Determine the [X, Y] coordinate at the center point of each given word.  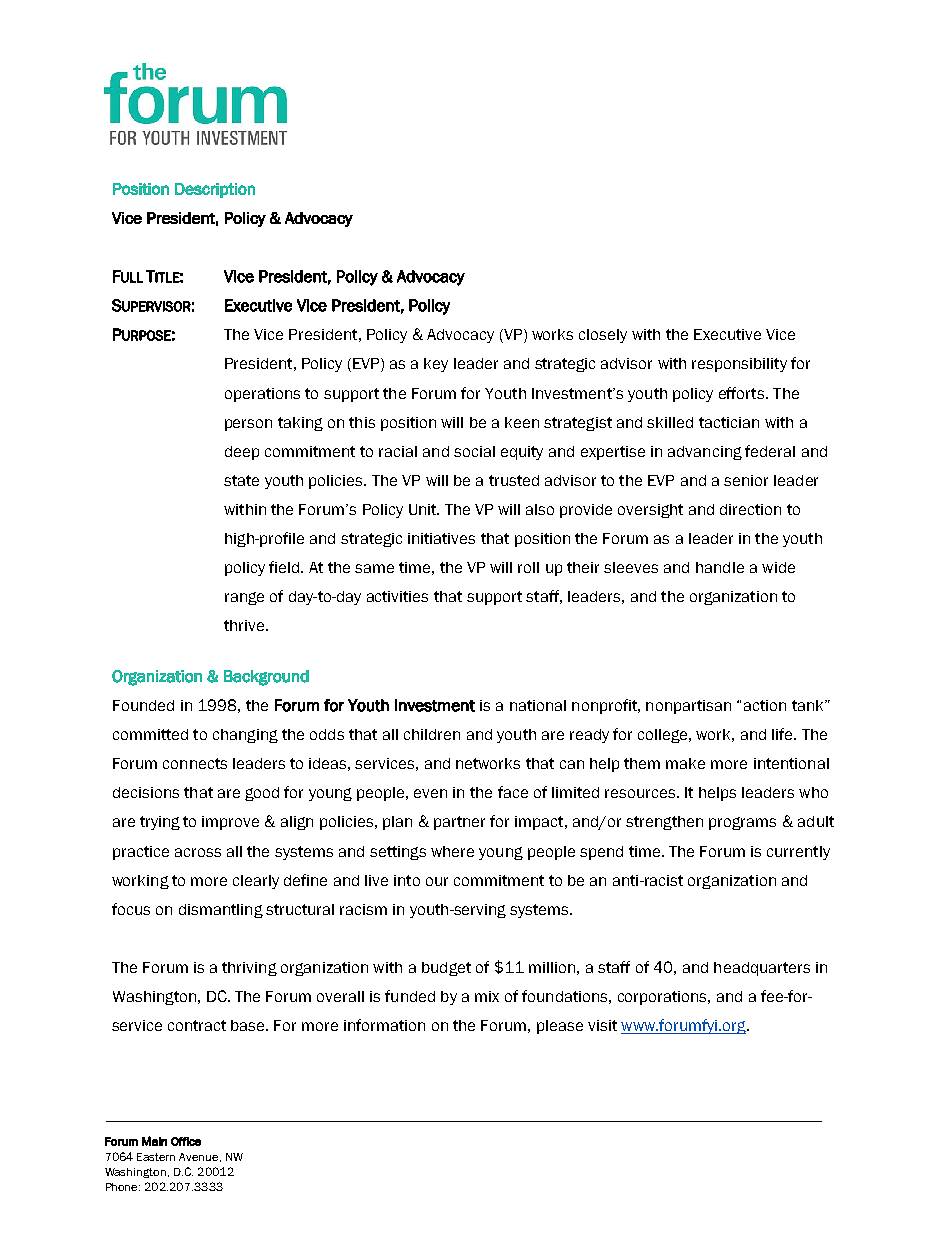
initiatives [441, 538]
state [241, 480]
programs [742, 823]
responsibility [739, 365]
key [436, 365]
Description [215, 190]
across [198, 852]
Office [186, 1141]
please [560, 1027]
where [452, 851]
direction [750, 509]
